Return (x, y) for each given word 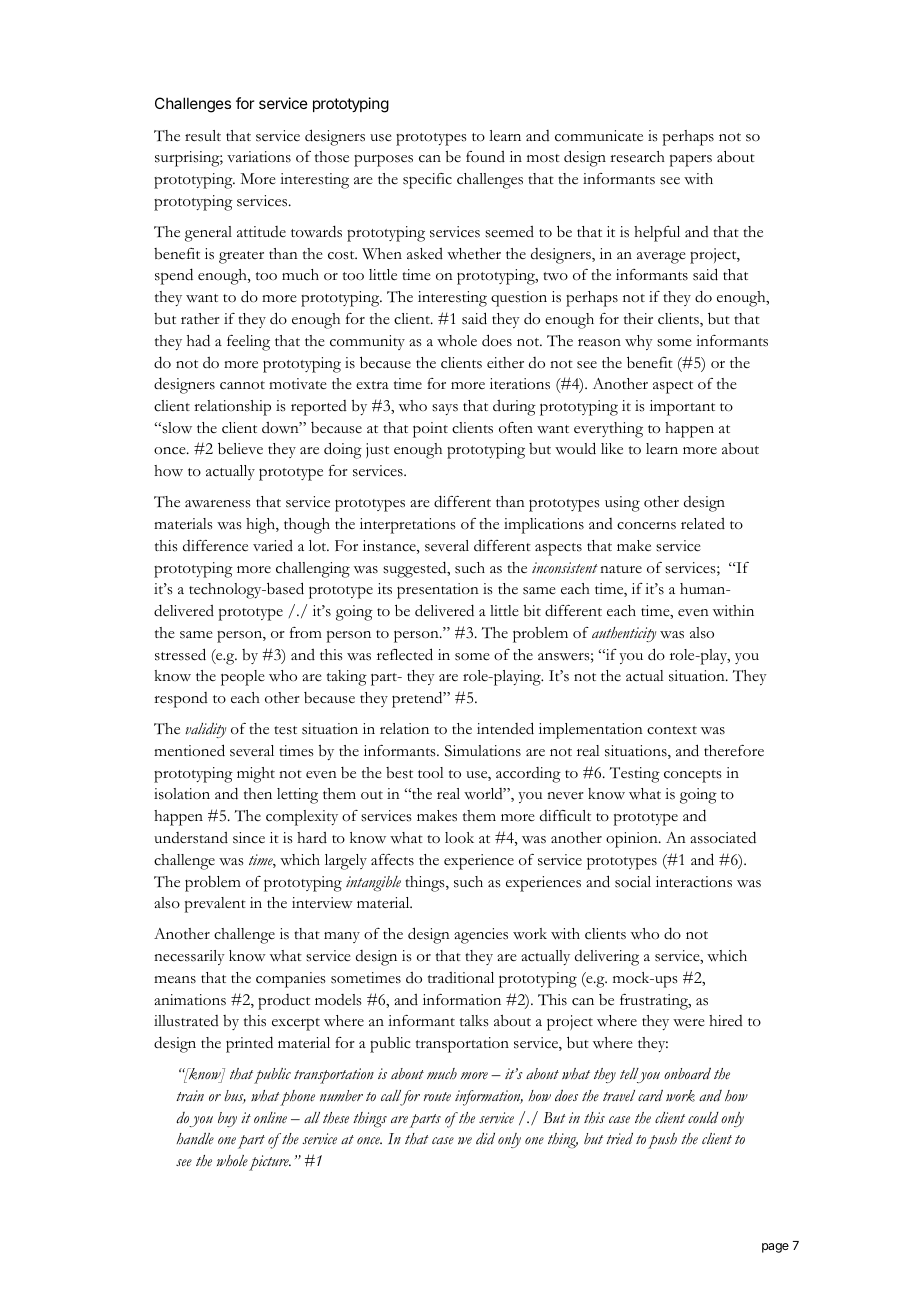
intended (505, 728)
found (485, 156)
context (672, 730)
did (485, 1139)
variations (259, 157)
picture (270, 1163)
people (243, 678)
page (775, 1248)
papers (691, 160)
